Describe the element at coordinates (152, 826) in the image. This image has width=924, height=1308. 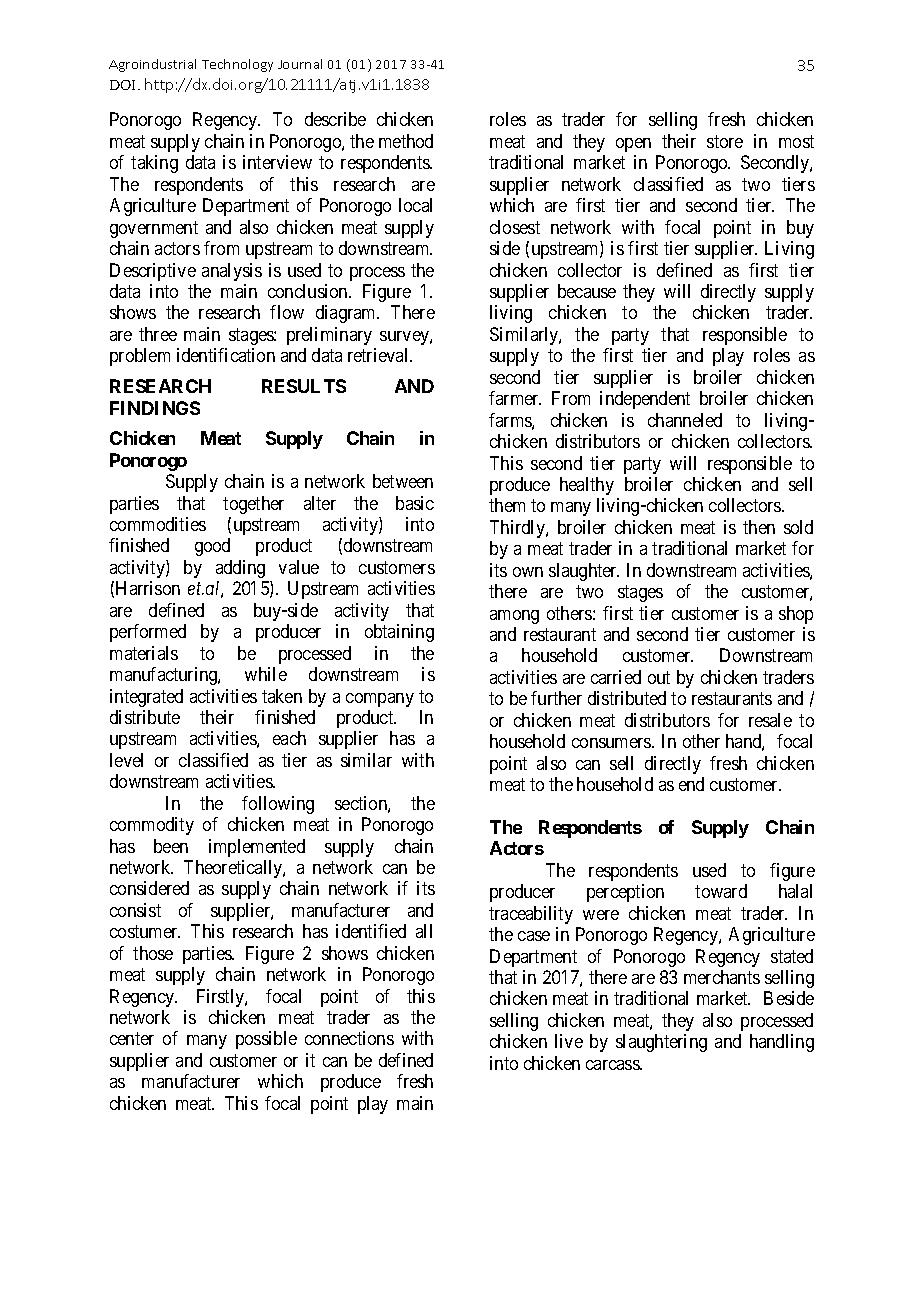
I see `commodity` at that location.
